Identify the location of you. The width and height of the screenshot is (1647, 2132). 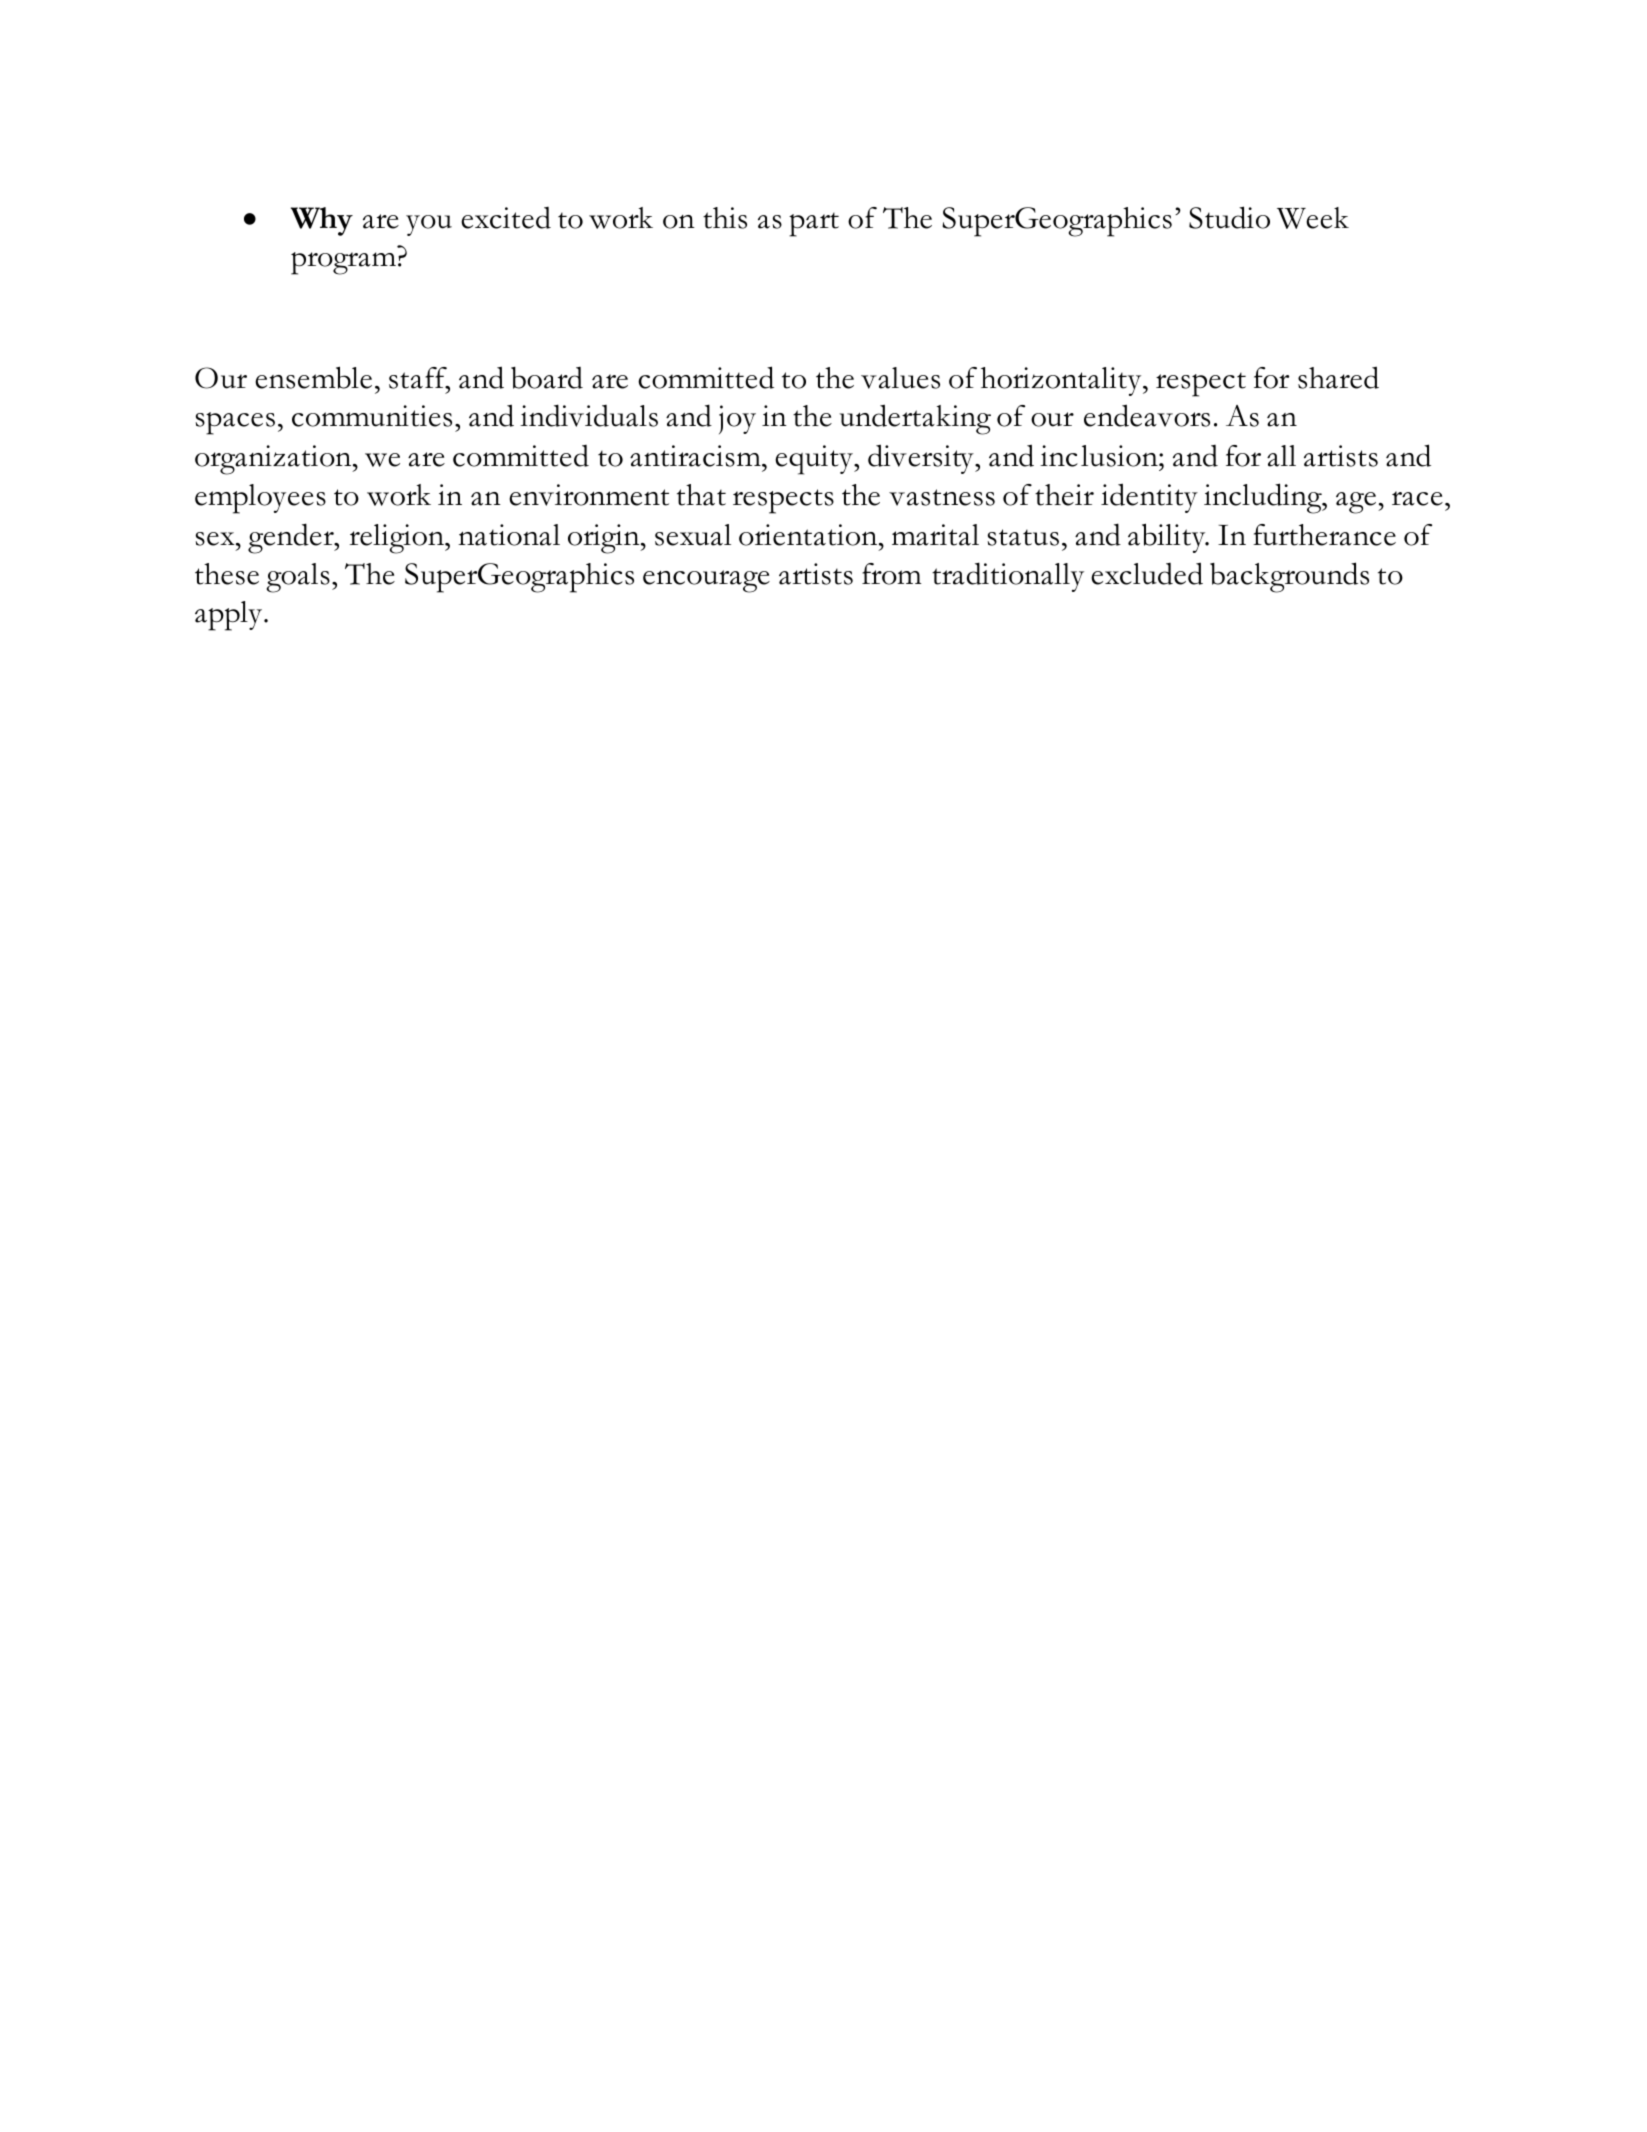
(429, 225).
